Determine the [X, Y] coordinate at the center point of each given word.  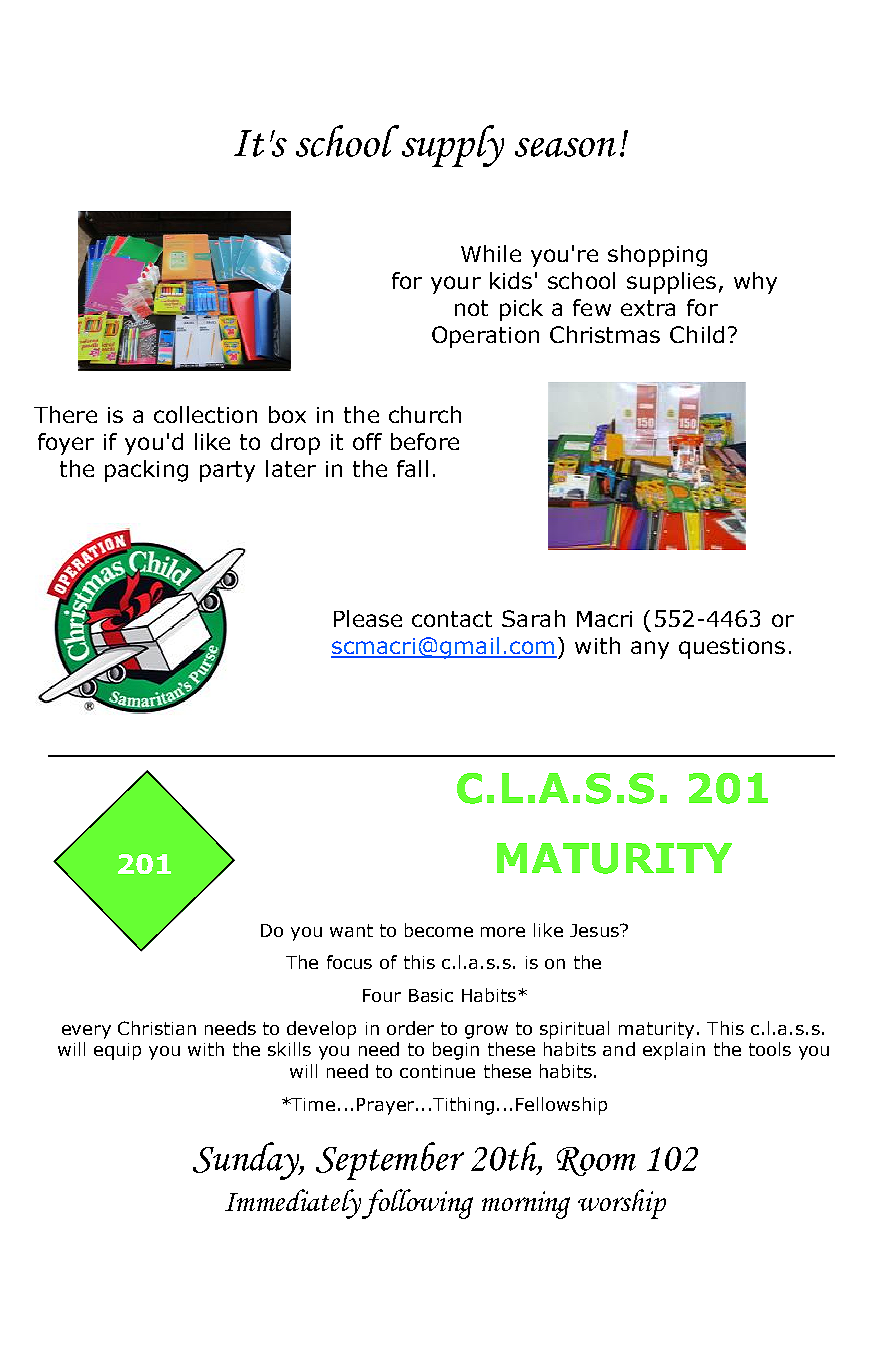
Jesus [595, 930]
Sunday [248, 1161]
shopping [657, 256]
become [439, 930]
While [491, 253]
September [390, 1161]
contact [452, 619]
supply [453, 146]
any [650, 650]
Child [697, 334]
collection [205, 414]
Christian [157, 1028]
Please [368, 618]
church [425, 414]
